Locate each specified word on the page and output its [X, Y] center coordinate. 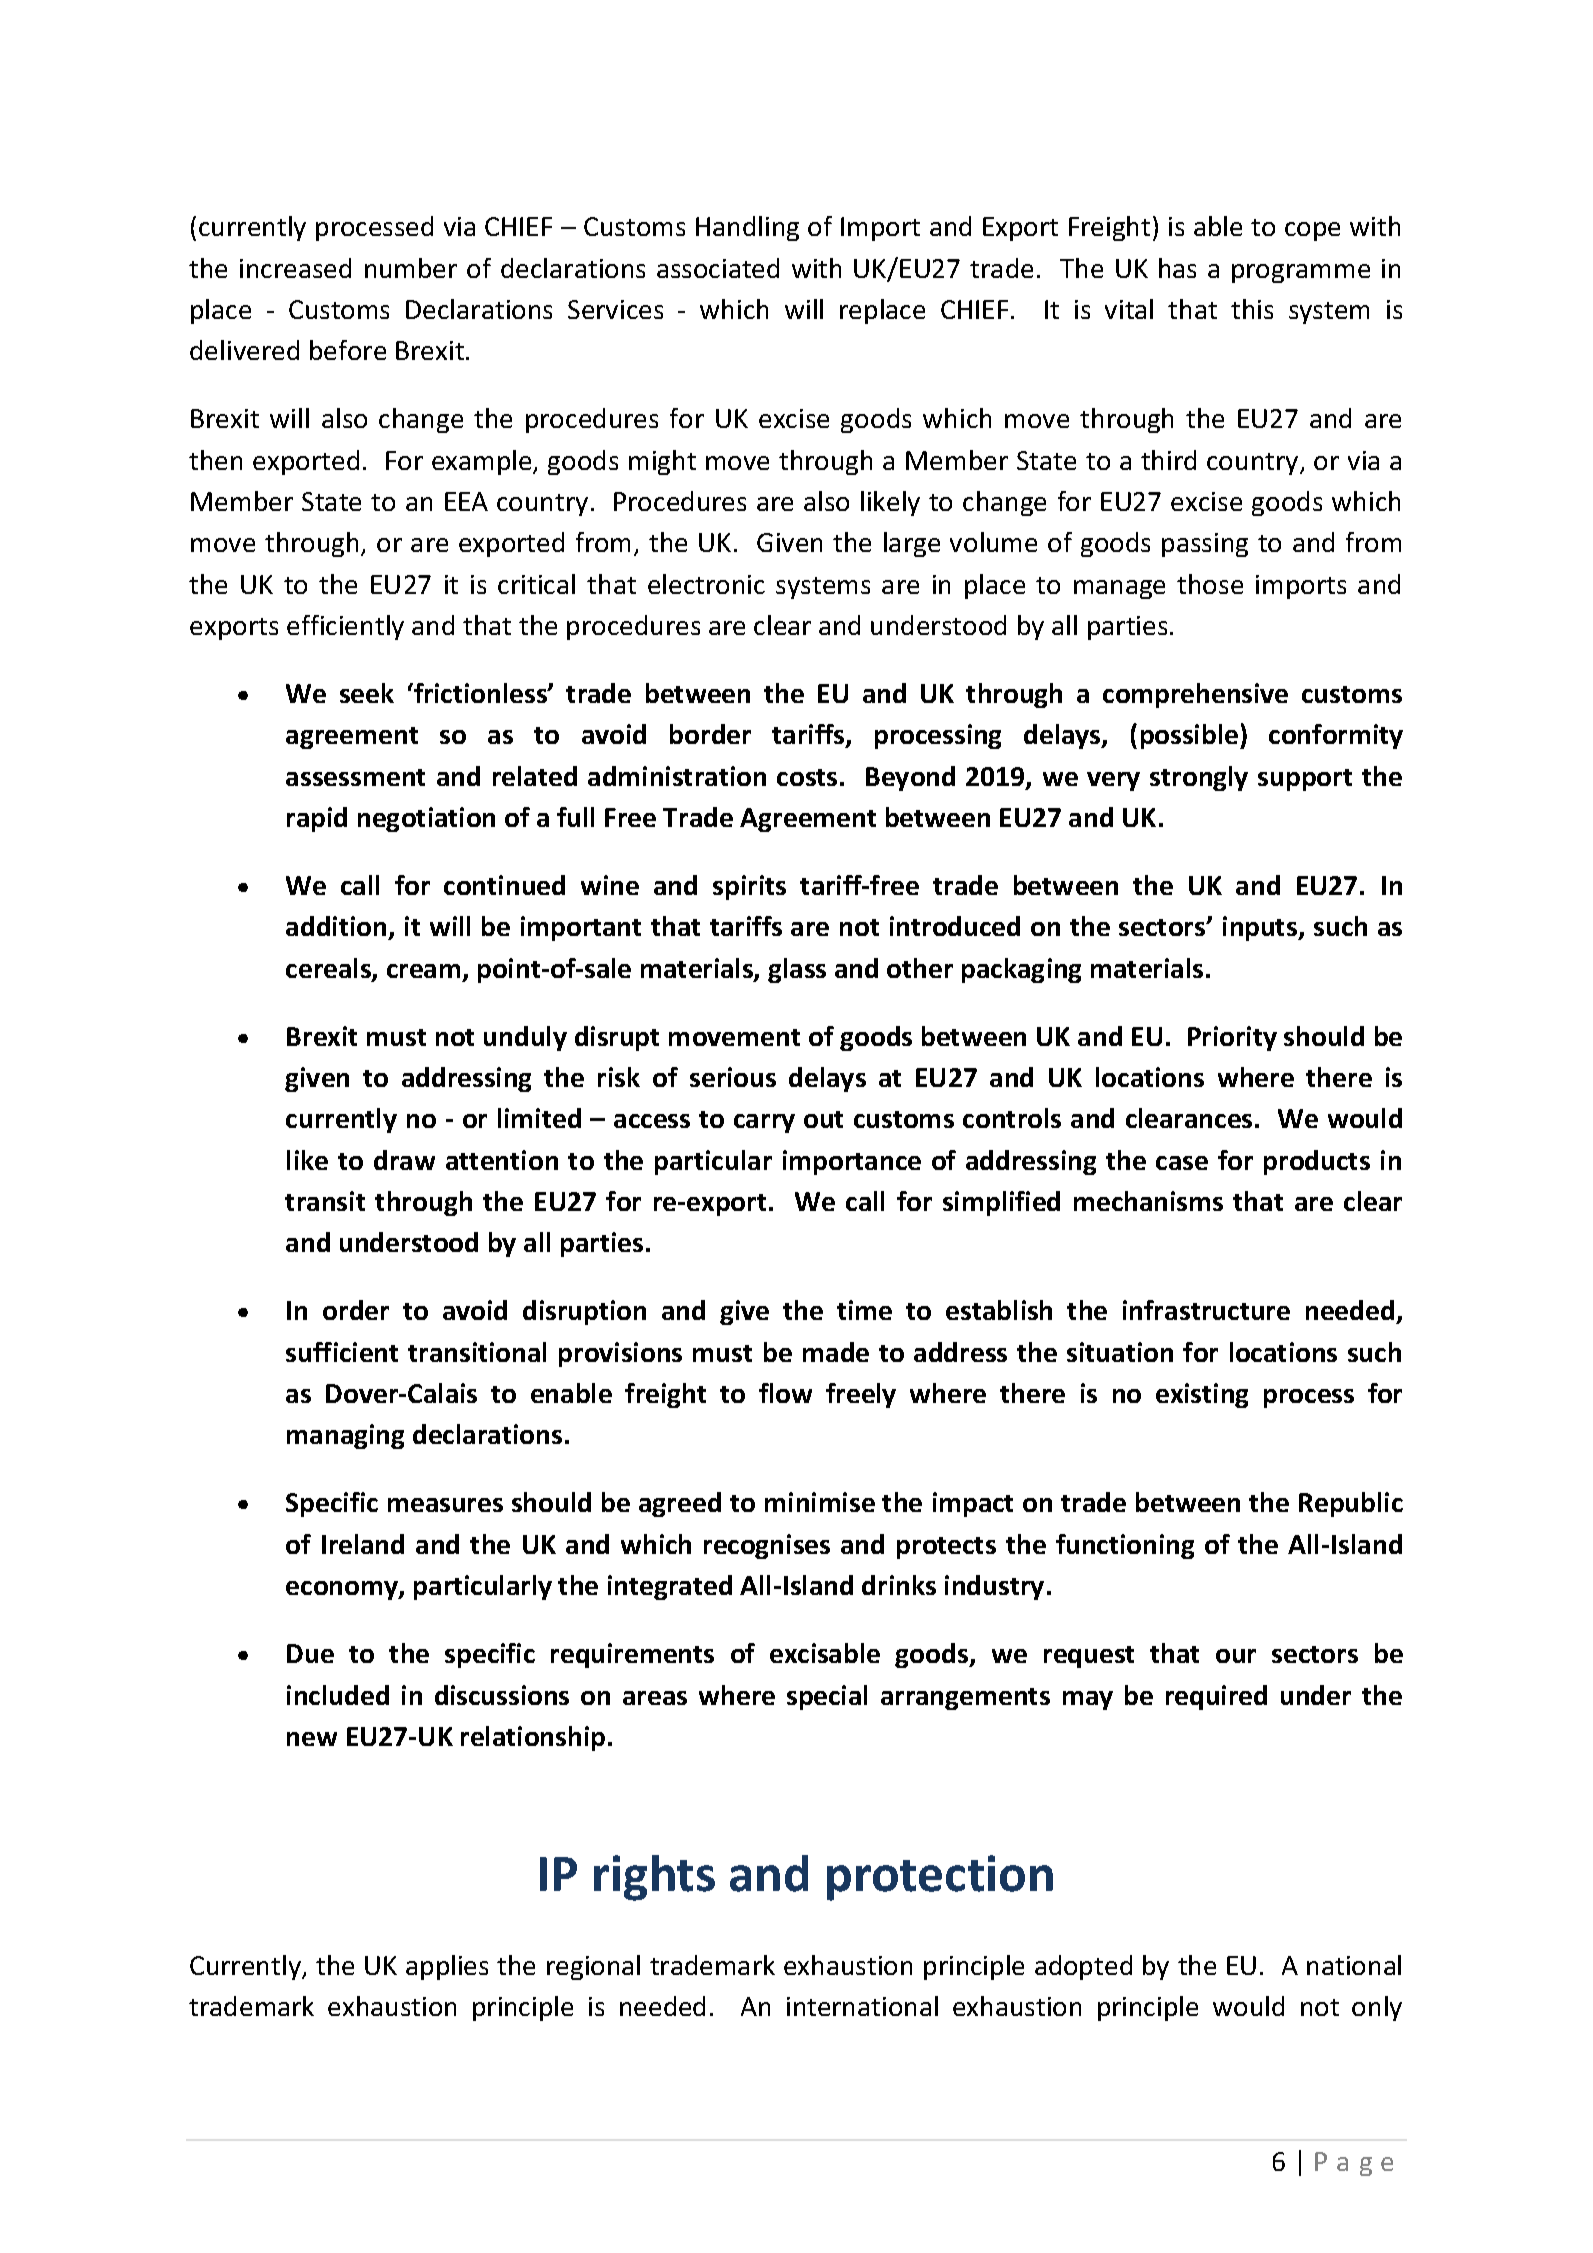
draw [404, 1160]
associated [718, 268]
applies [447, 1967]
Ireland [363, 1544]
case [1182, 1163]
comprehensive [1195, 695]
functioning [1125, 1546]
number [411, 268]
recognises [767, 1546]
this [1252, 309]
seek [367, 693]
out [823, 1119]
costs [807, 777]
